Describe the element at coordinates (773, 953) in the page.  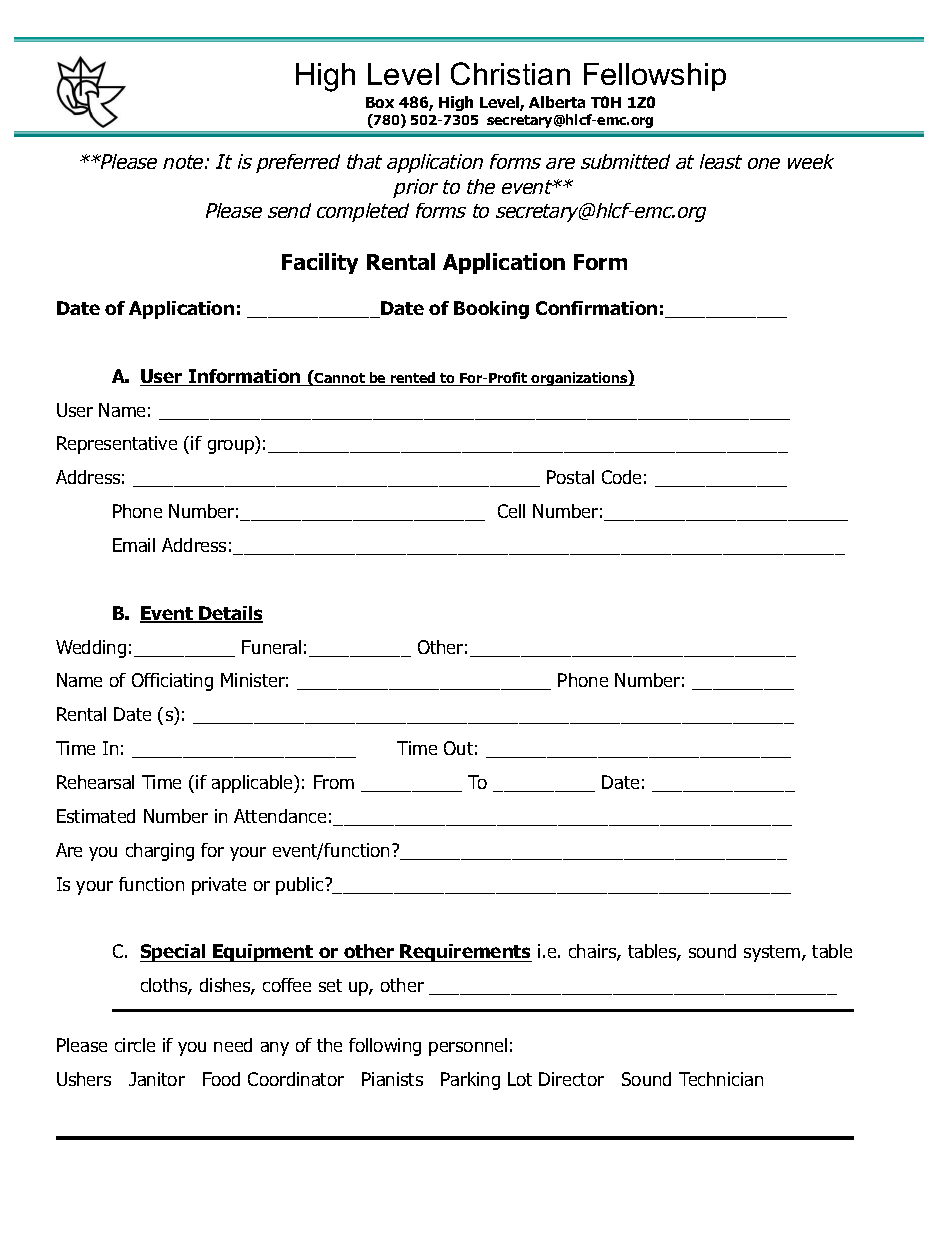
I see `system` at that location.
